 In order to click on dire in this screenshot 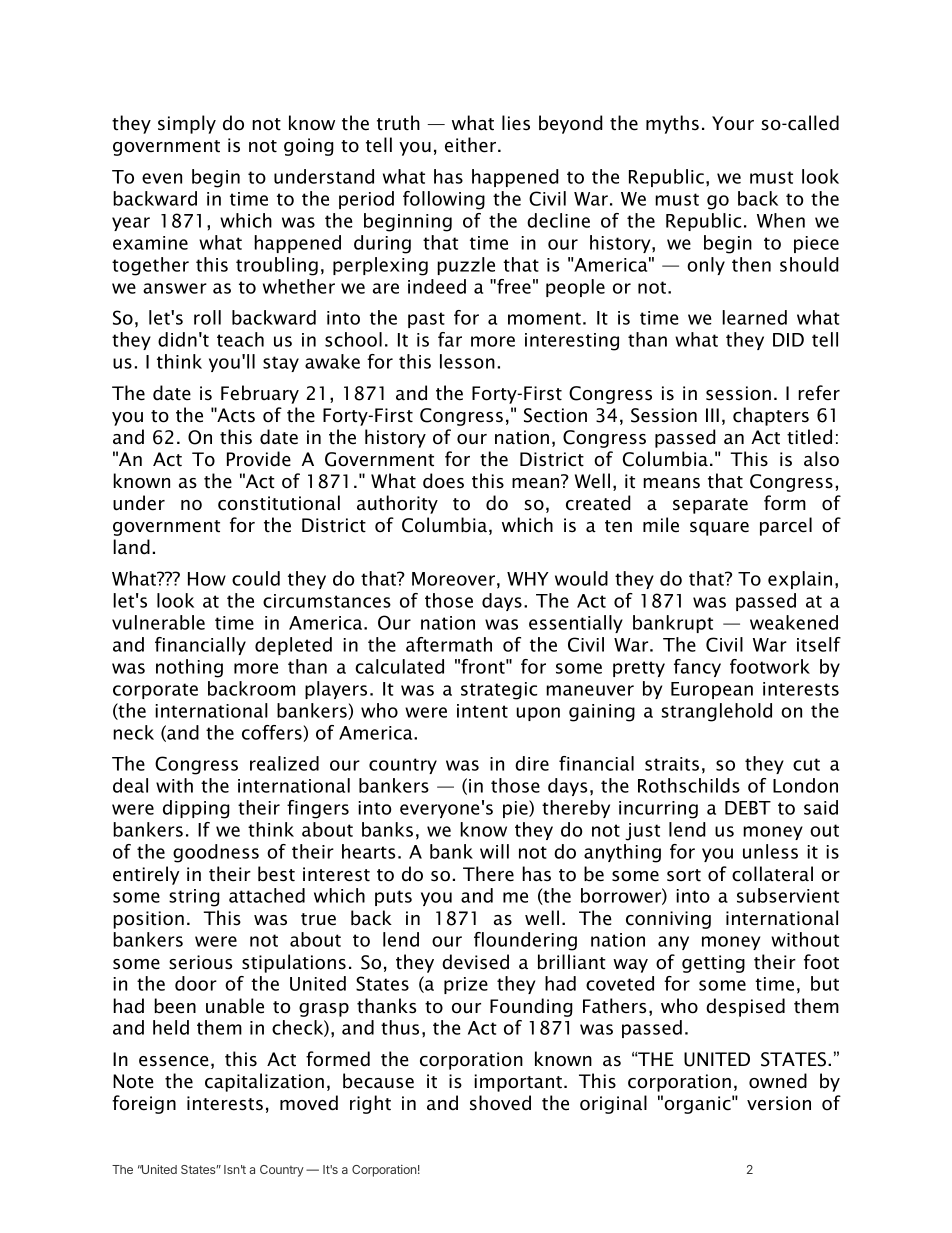, I will do `click(532, 763)`.
